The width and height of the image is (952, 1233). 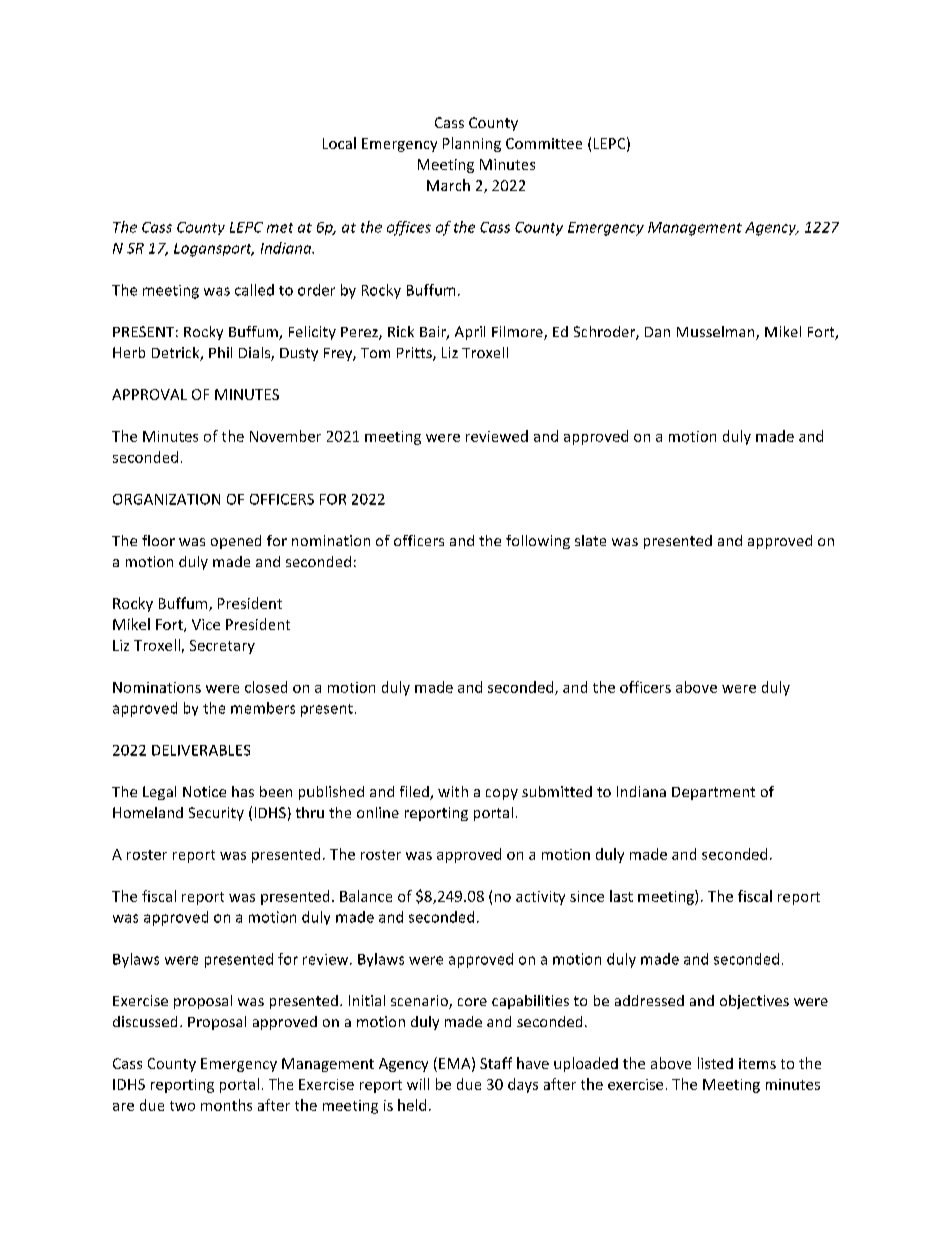 What do you see at coordinates (538, 542) in the image?
I see `following` at bounding box center [538, 542].
